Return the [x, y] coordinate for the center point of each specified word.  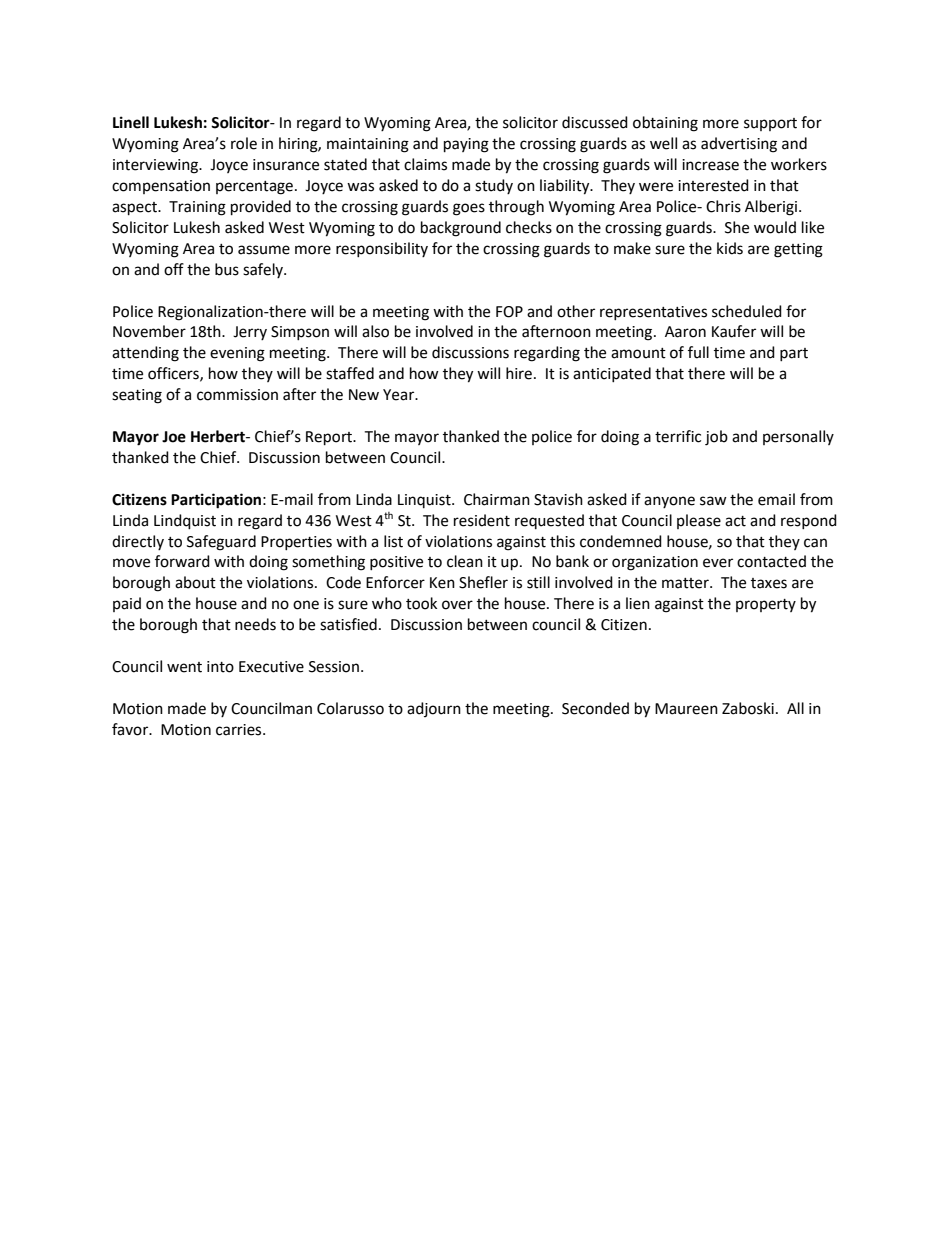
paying [466, 145]
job [716, 438]
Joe [174, 437]
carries [240, 730]
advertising [739, 145]
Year [400, 395]
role [244, 143]
